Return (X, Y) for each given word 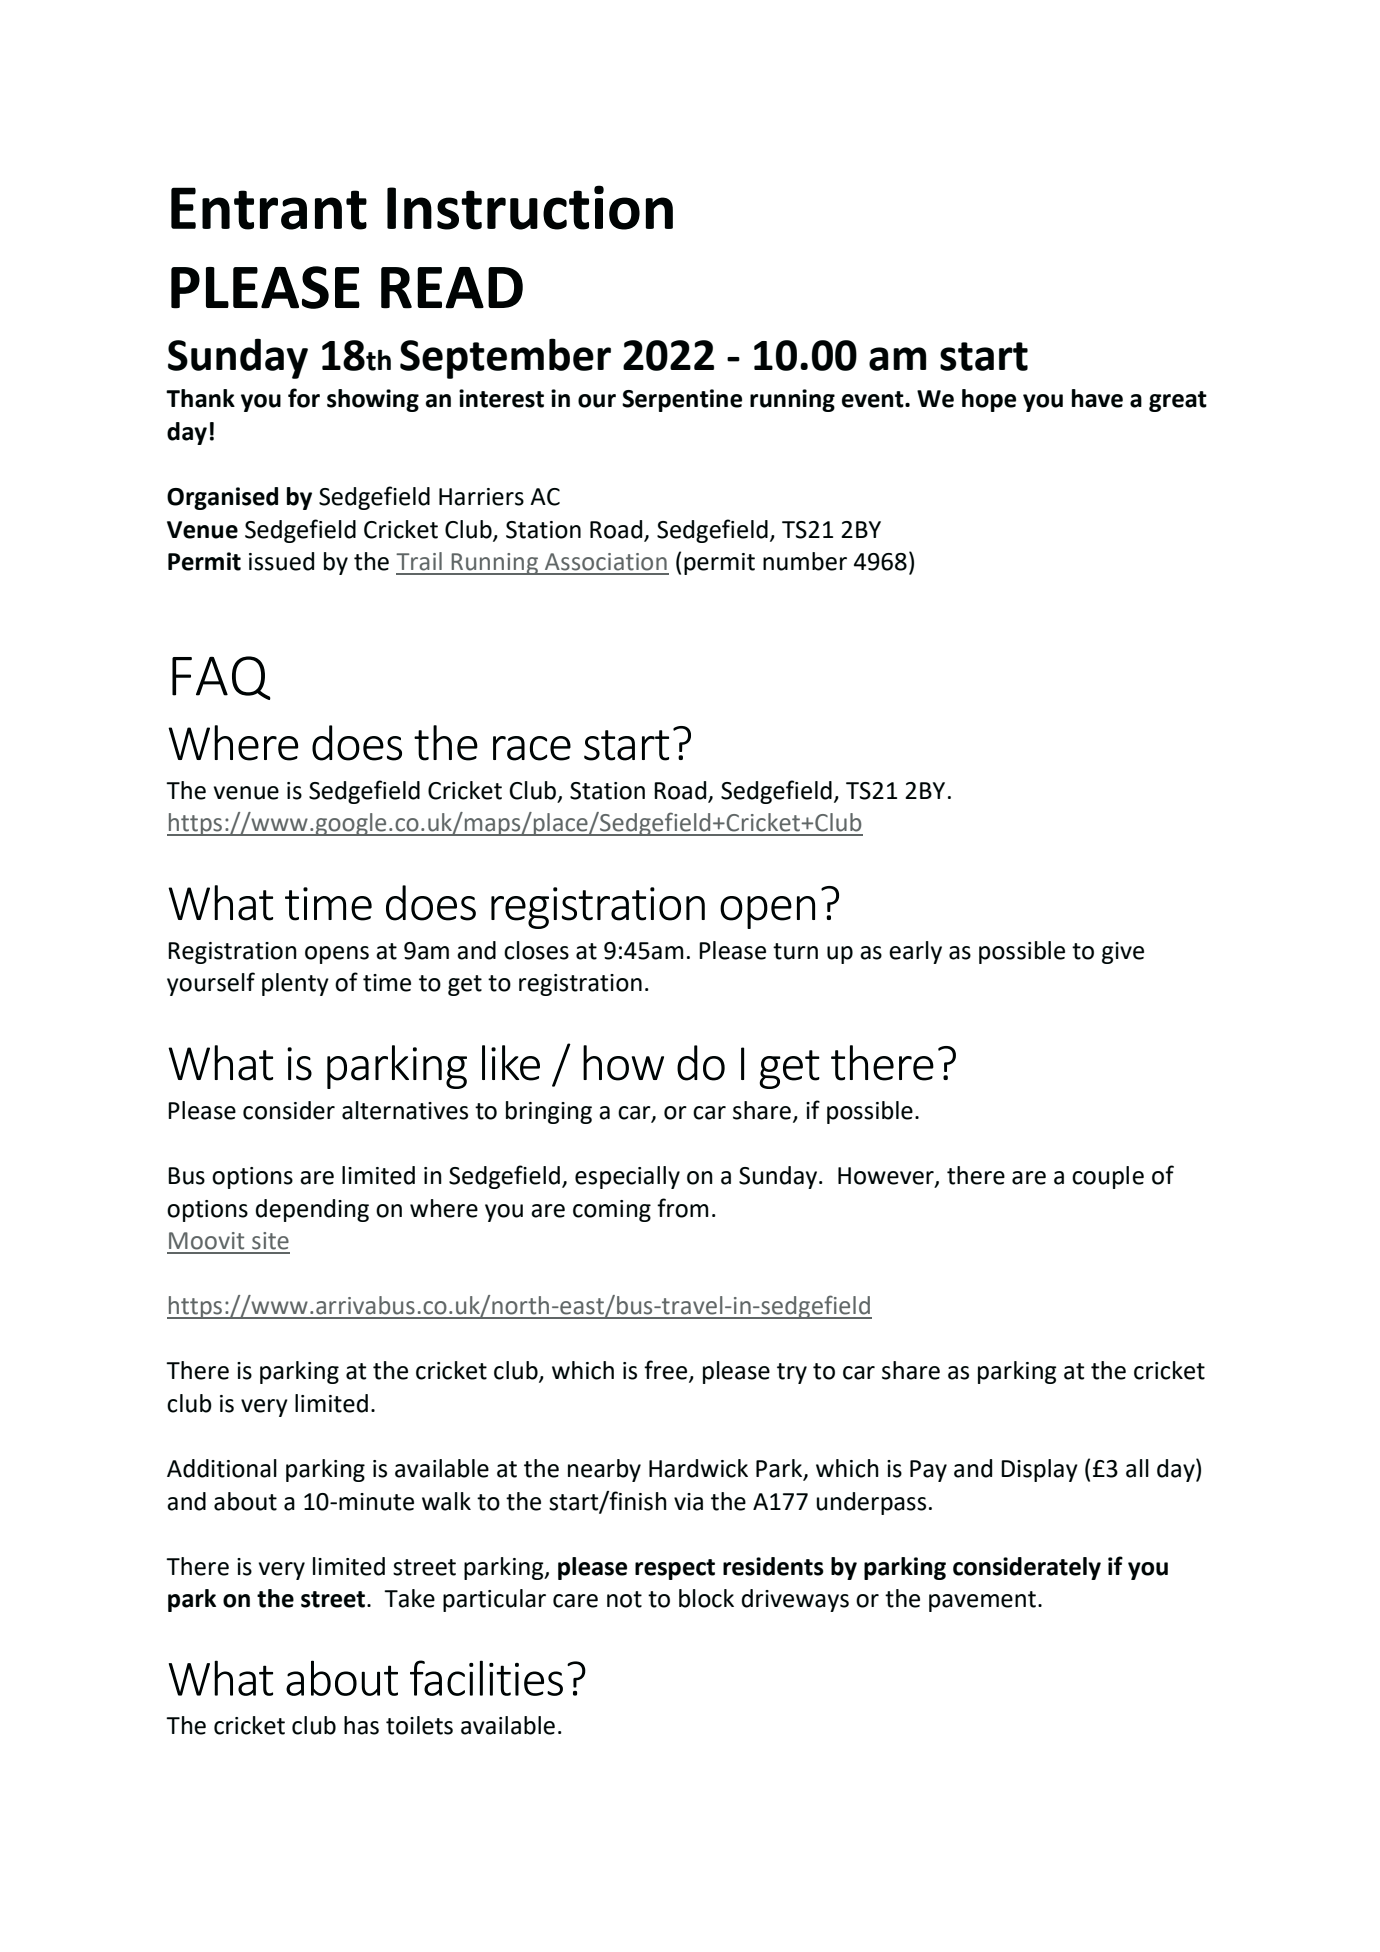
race (532, 748)
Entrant (269, 208)
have (1097, 398)
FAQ (221, 678)
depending (312, 1210)
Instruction (530, 207)
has (361, 1725)
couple (1108, 1177)
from (682, 1208)
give (1123, 953)
